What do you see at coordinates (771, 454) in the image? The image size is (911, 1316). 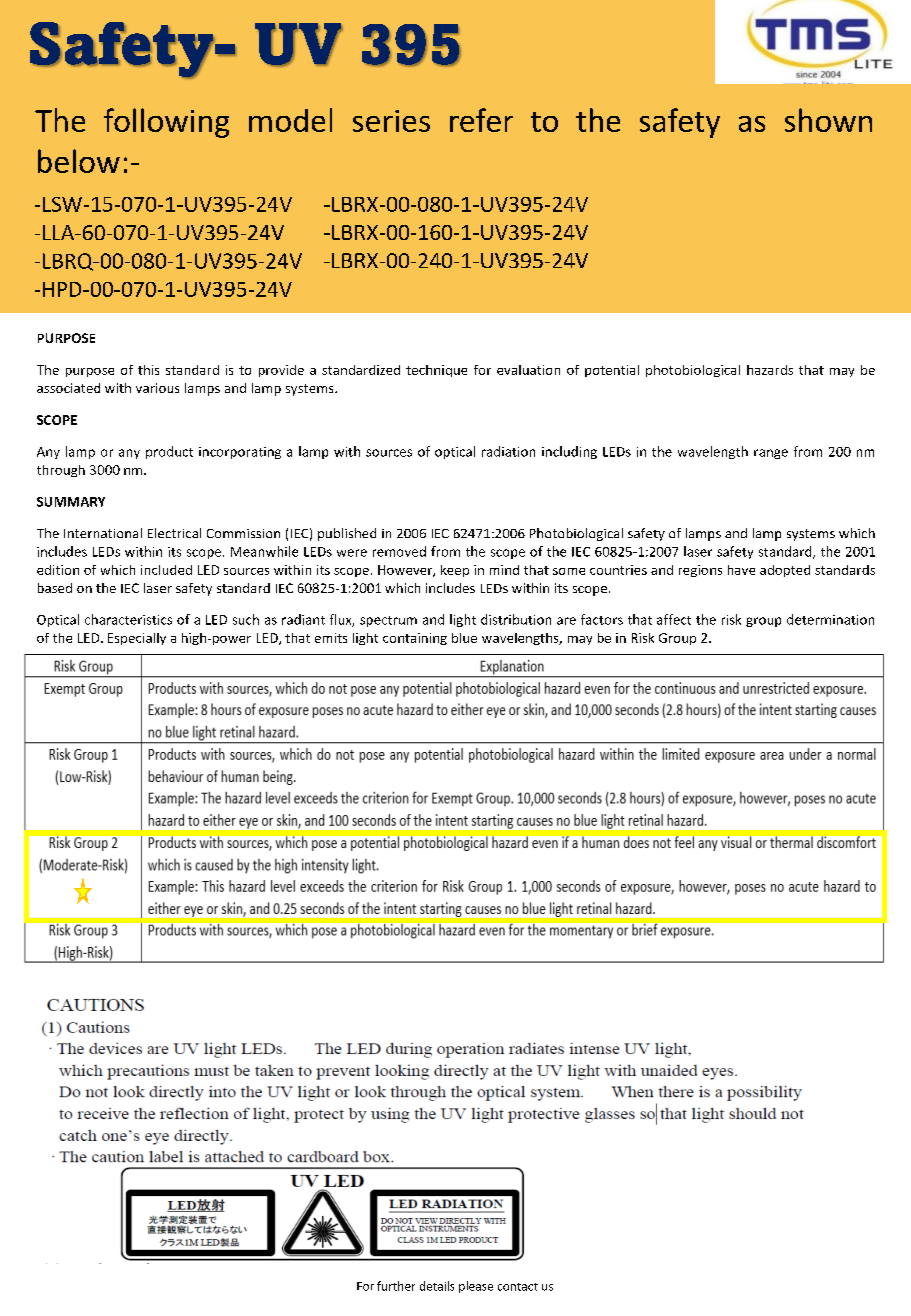 I see `range` at bounding box center [771, 454].
